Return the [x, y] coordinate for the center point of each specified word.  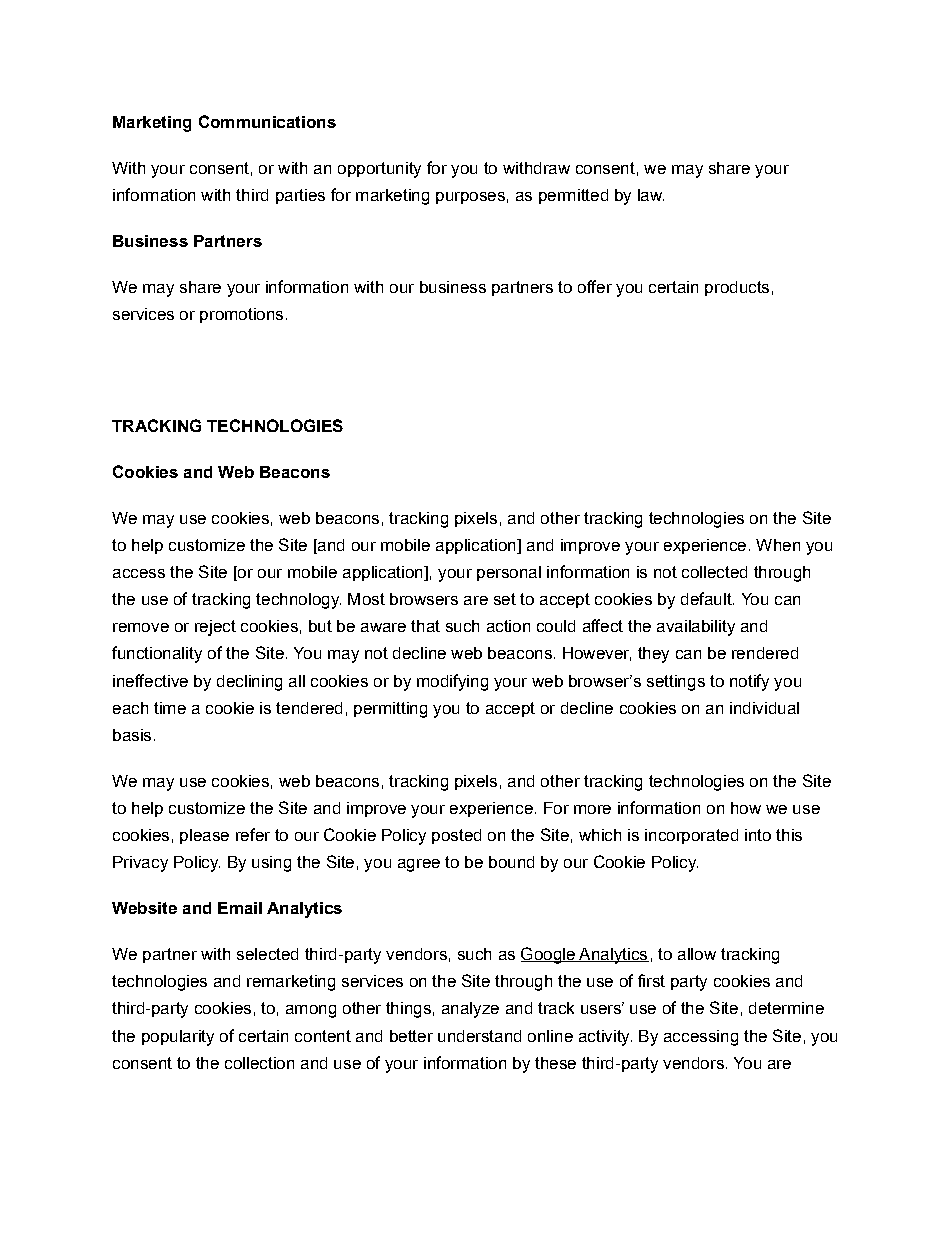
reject [215, 628]
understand [479, 1036]
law [651, 195]
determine [786, 1008]
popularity [178, 1038]
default [707, 598]
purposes [470, 198]
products [737, 288]
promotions [241, 315]
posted [456, 836]
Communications [267, 121]
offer [595, 286]
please [204, 836]
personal [509, 573]
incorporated [691, 836]
